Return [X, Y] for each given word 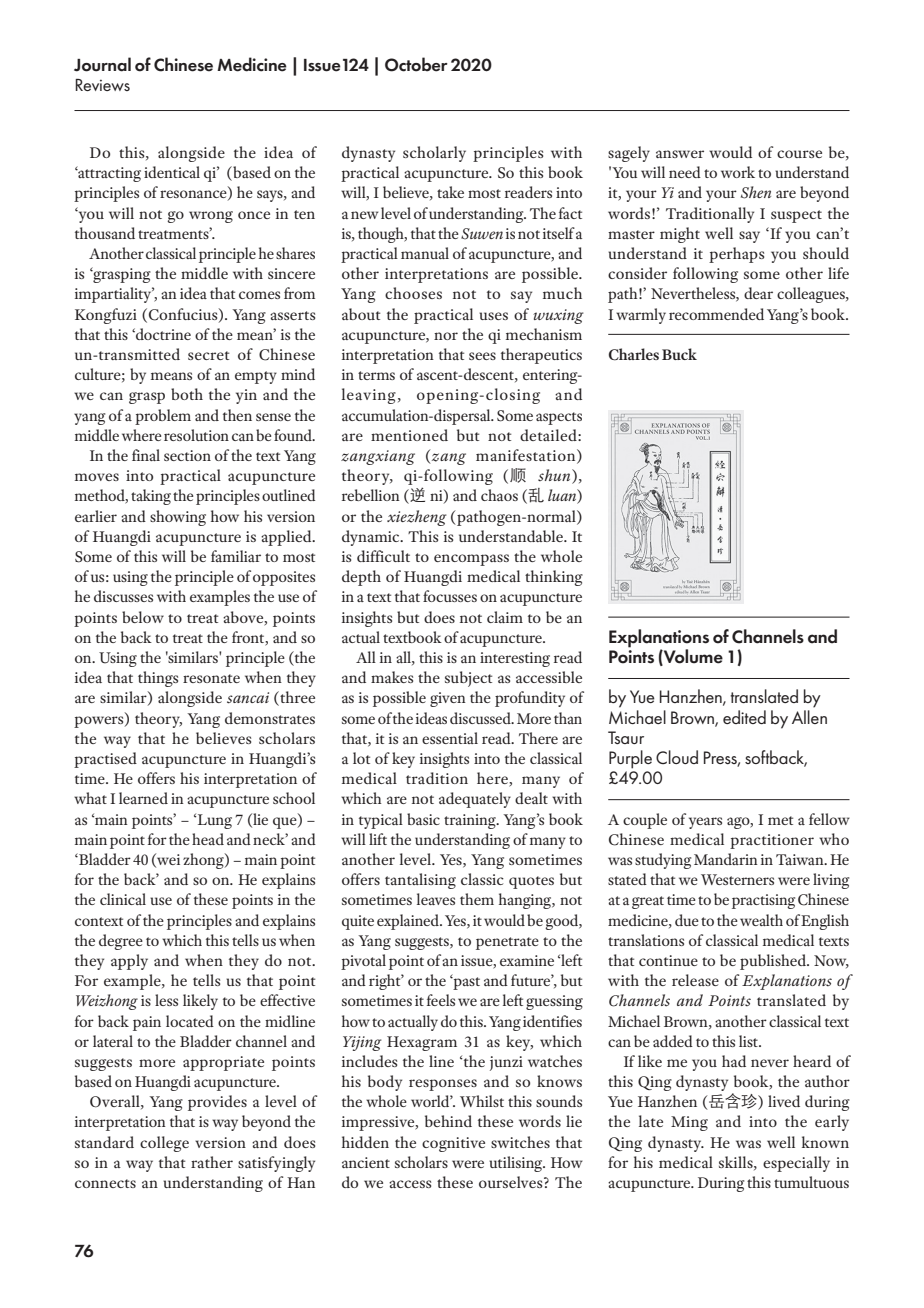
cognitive [453, 1144]
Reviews [102, 85]
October [416, 64]
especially [796, 1164]
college [164, 1144]
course [799, 154]
